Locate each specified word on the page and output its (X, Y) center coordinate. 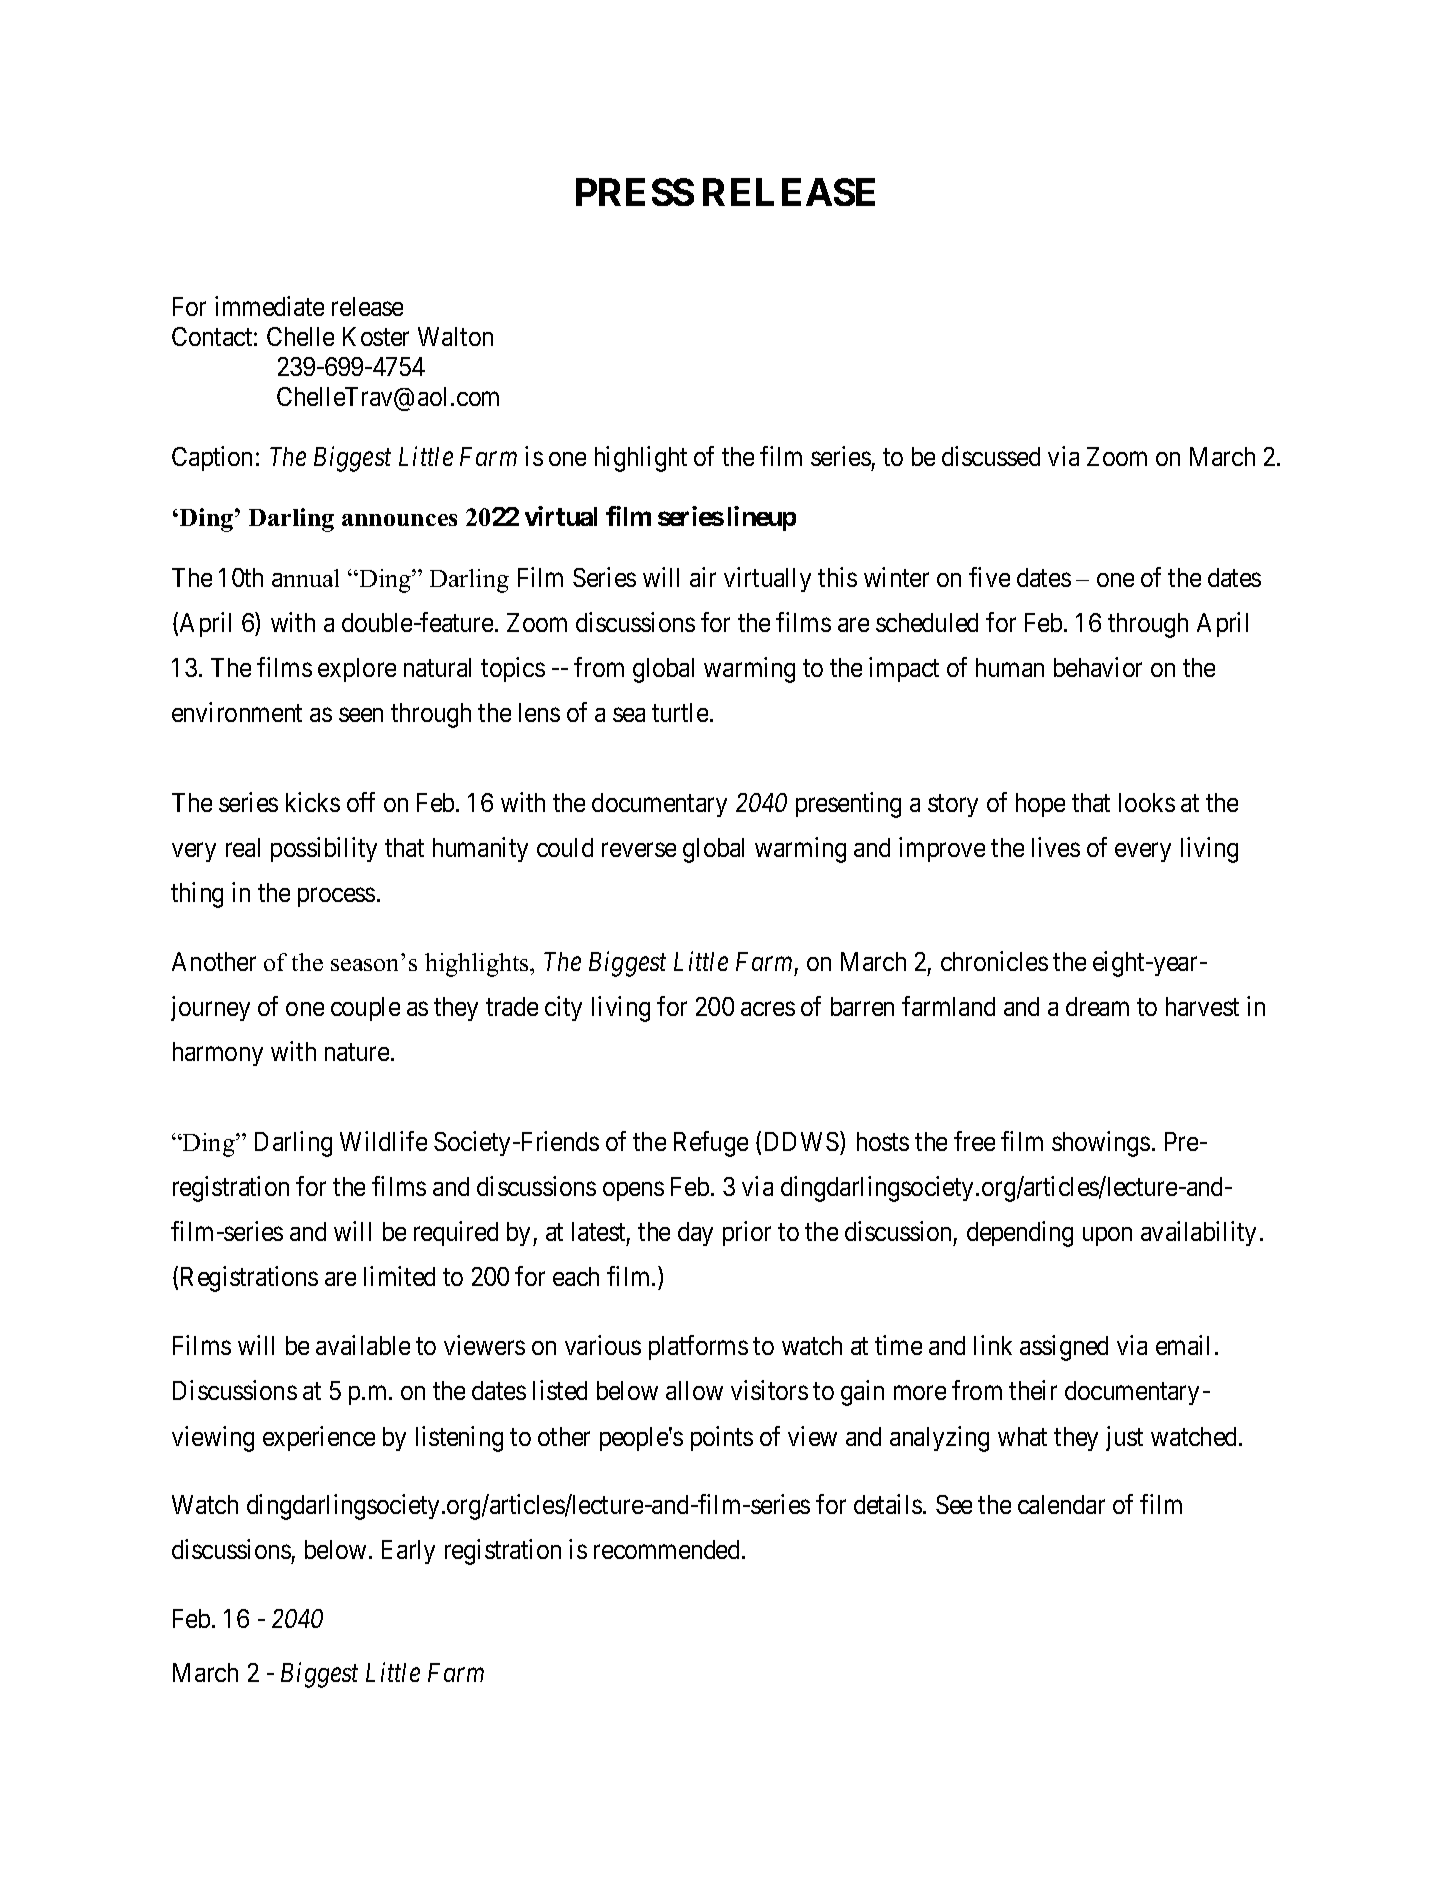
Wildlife (383, 1141)
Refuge (711, 1144)
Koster (376, 336)
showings (1101, 1144)
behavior (1098, 667)
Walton (455, 336)
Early (408, 1552)
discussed (991, 456)
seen (361, 715)
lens (539, 712)
